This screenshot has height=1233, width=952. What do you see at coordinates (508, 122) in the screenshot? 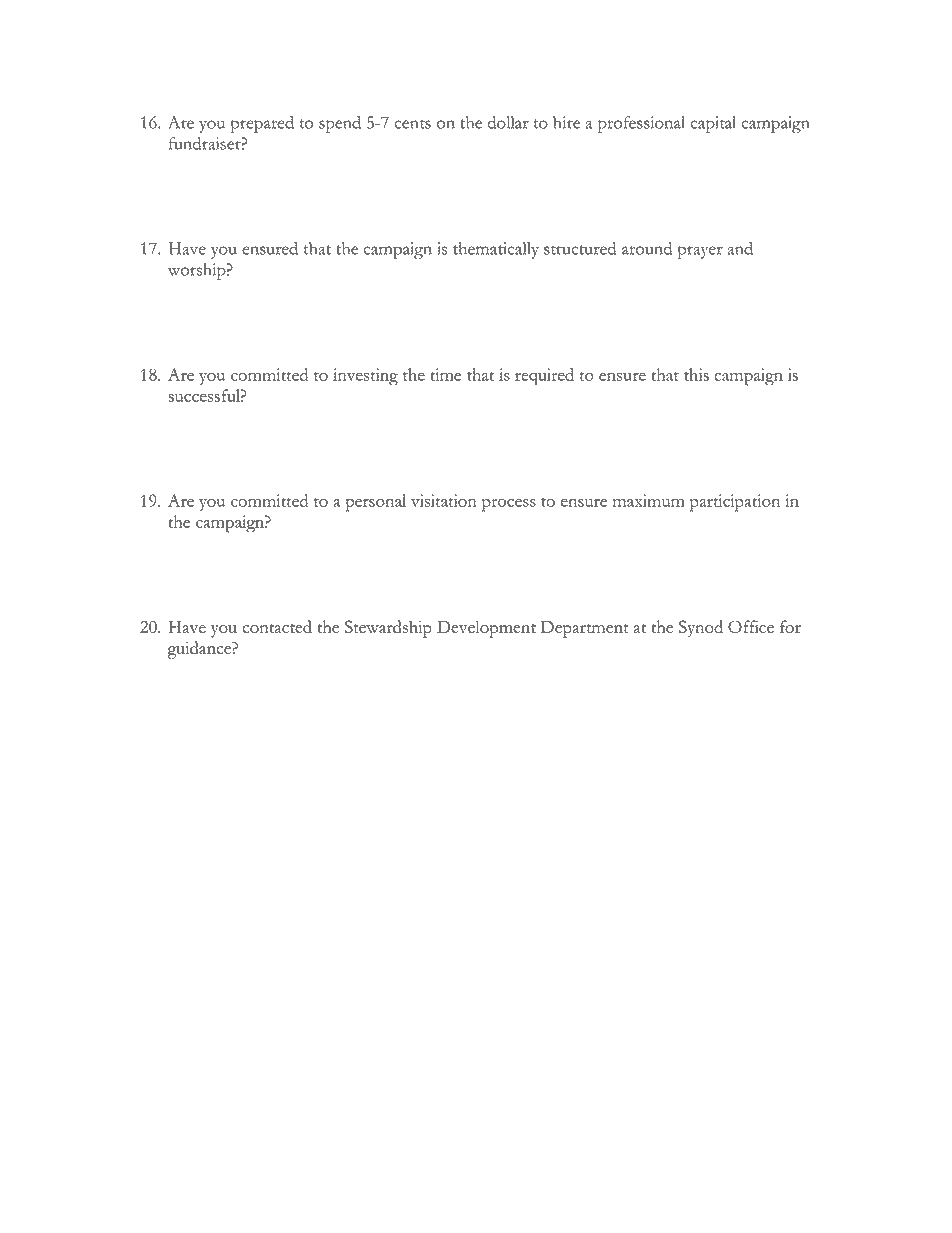
I see `dollar` at bounding box center [508, 122].
